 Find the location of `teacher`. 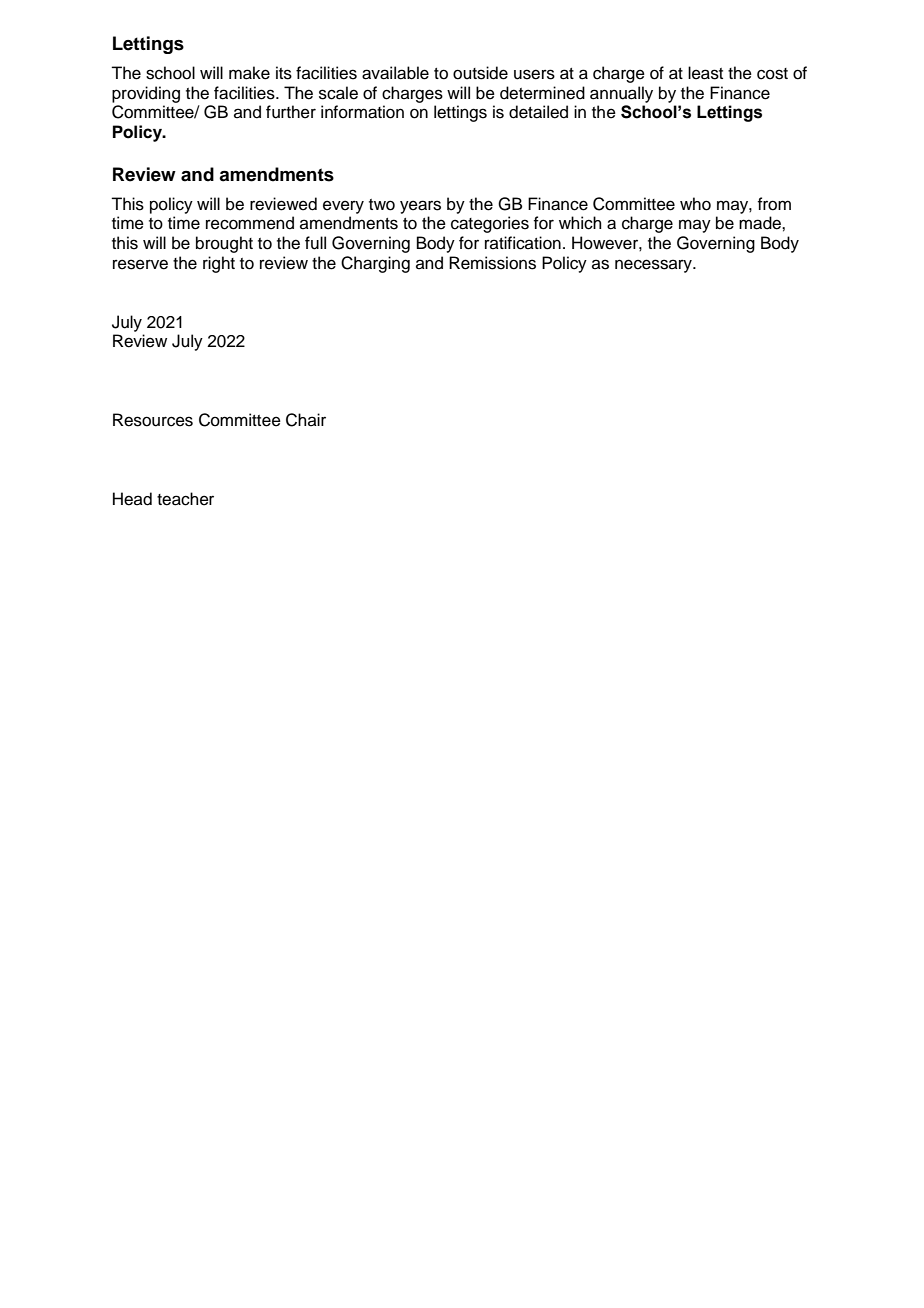

teacher is located at coordinates (185, 499).
